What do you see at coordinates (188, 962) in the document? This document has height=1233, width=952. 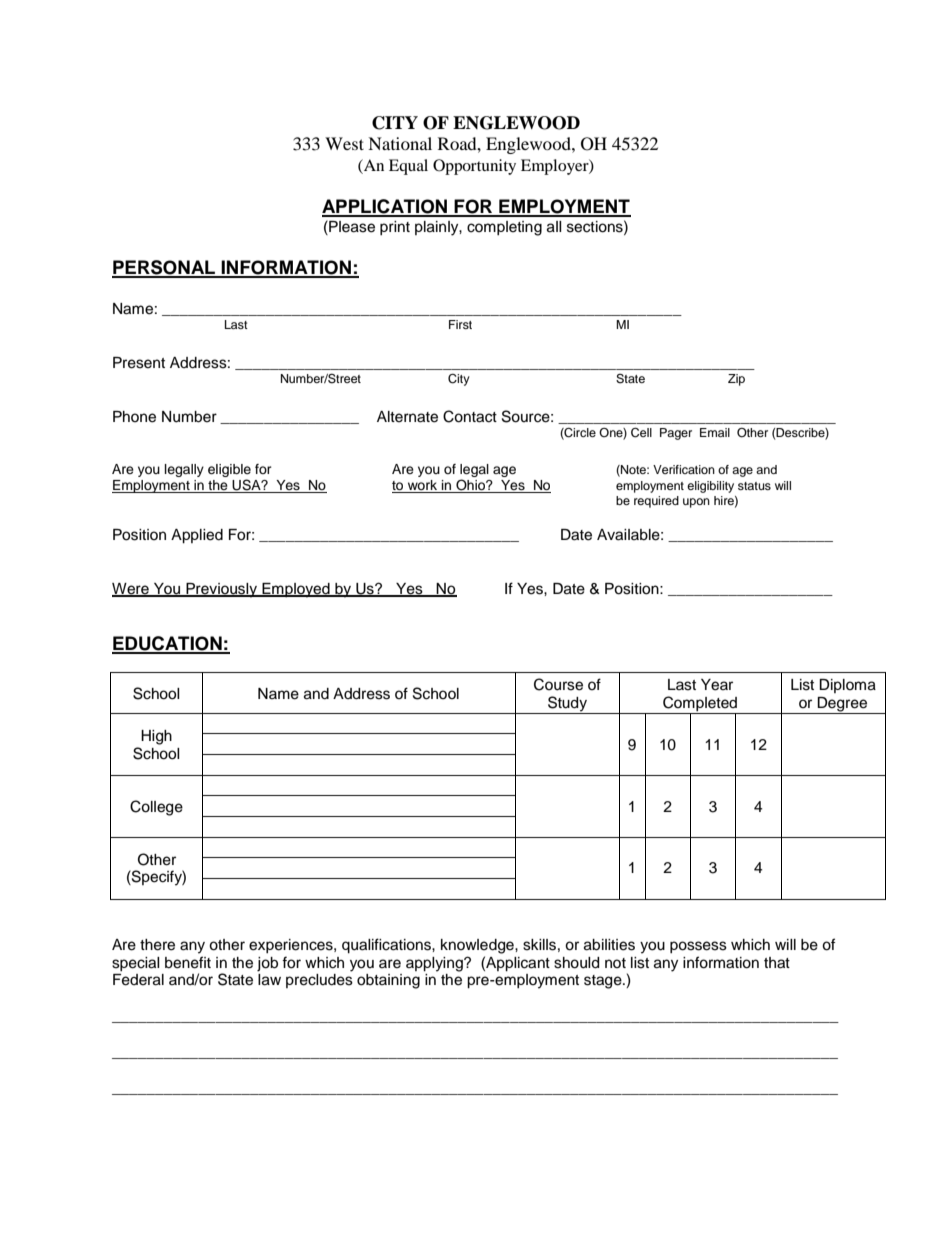 I see `benefit` at bounding box center [188, 962].
